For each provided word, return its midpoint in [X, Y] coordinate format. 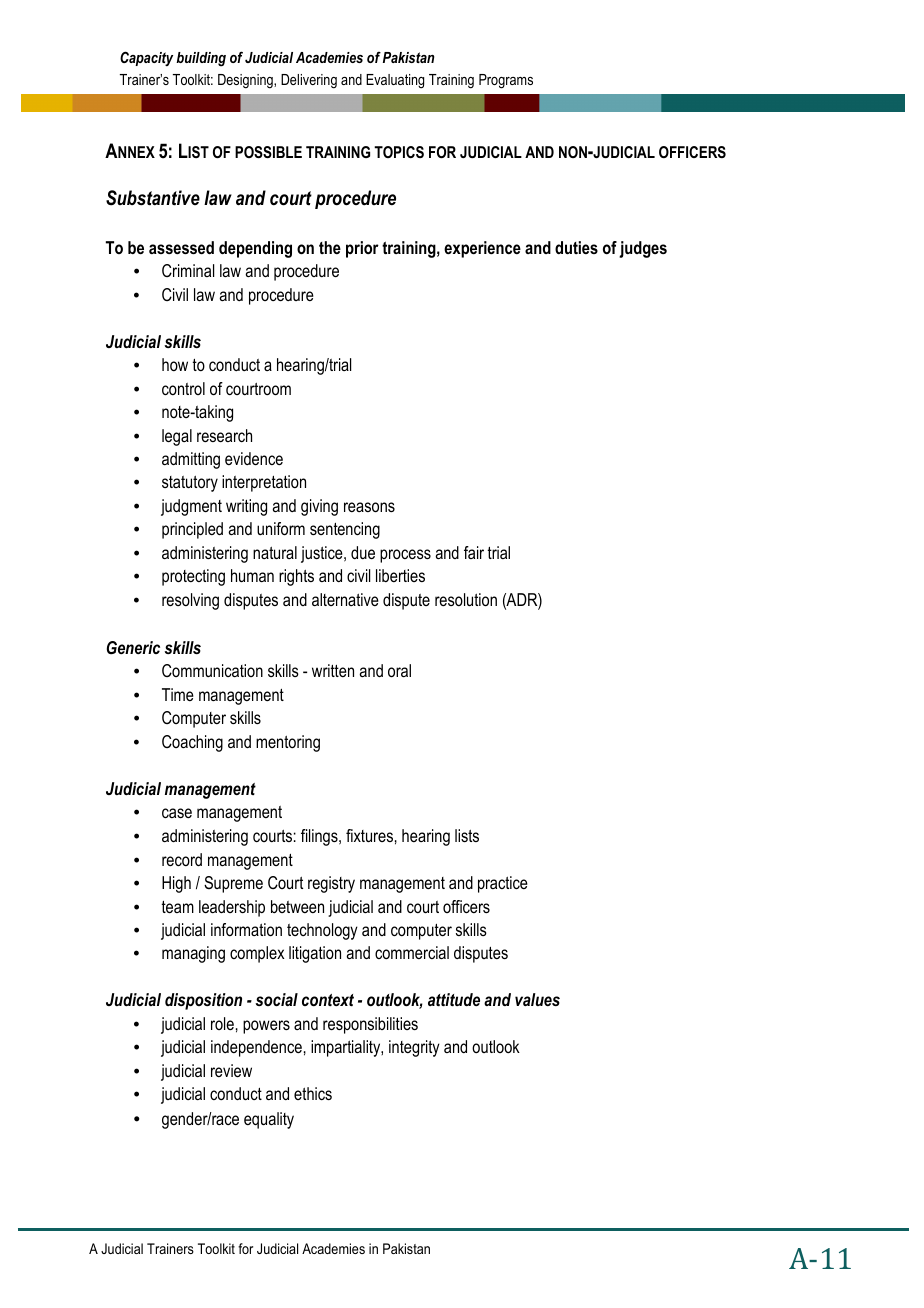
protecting [193, 577]
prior [362, 249]
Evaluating [395, 81]
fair [474, 552]
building [201, 59]
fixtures [369, 835]
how [175, 364]
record [182, 859]
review [231, 1070]
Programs [506, 81]
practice [503, 884]
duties [576, 247]
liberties [400, 575]
